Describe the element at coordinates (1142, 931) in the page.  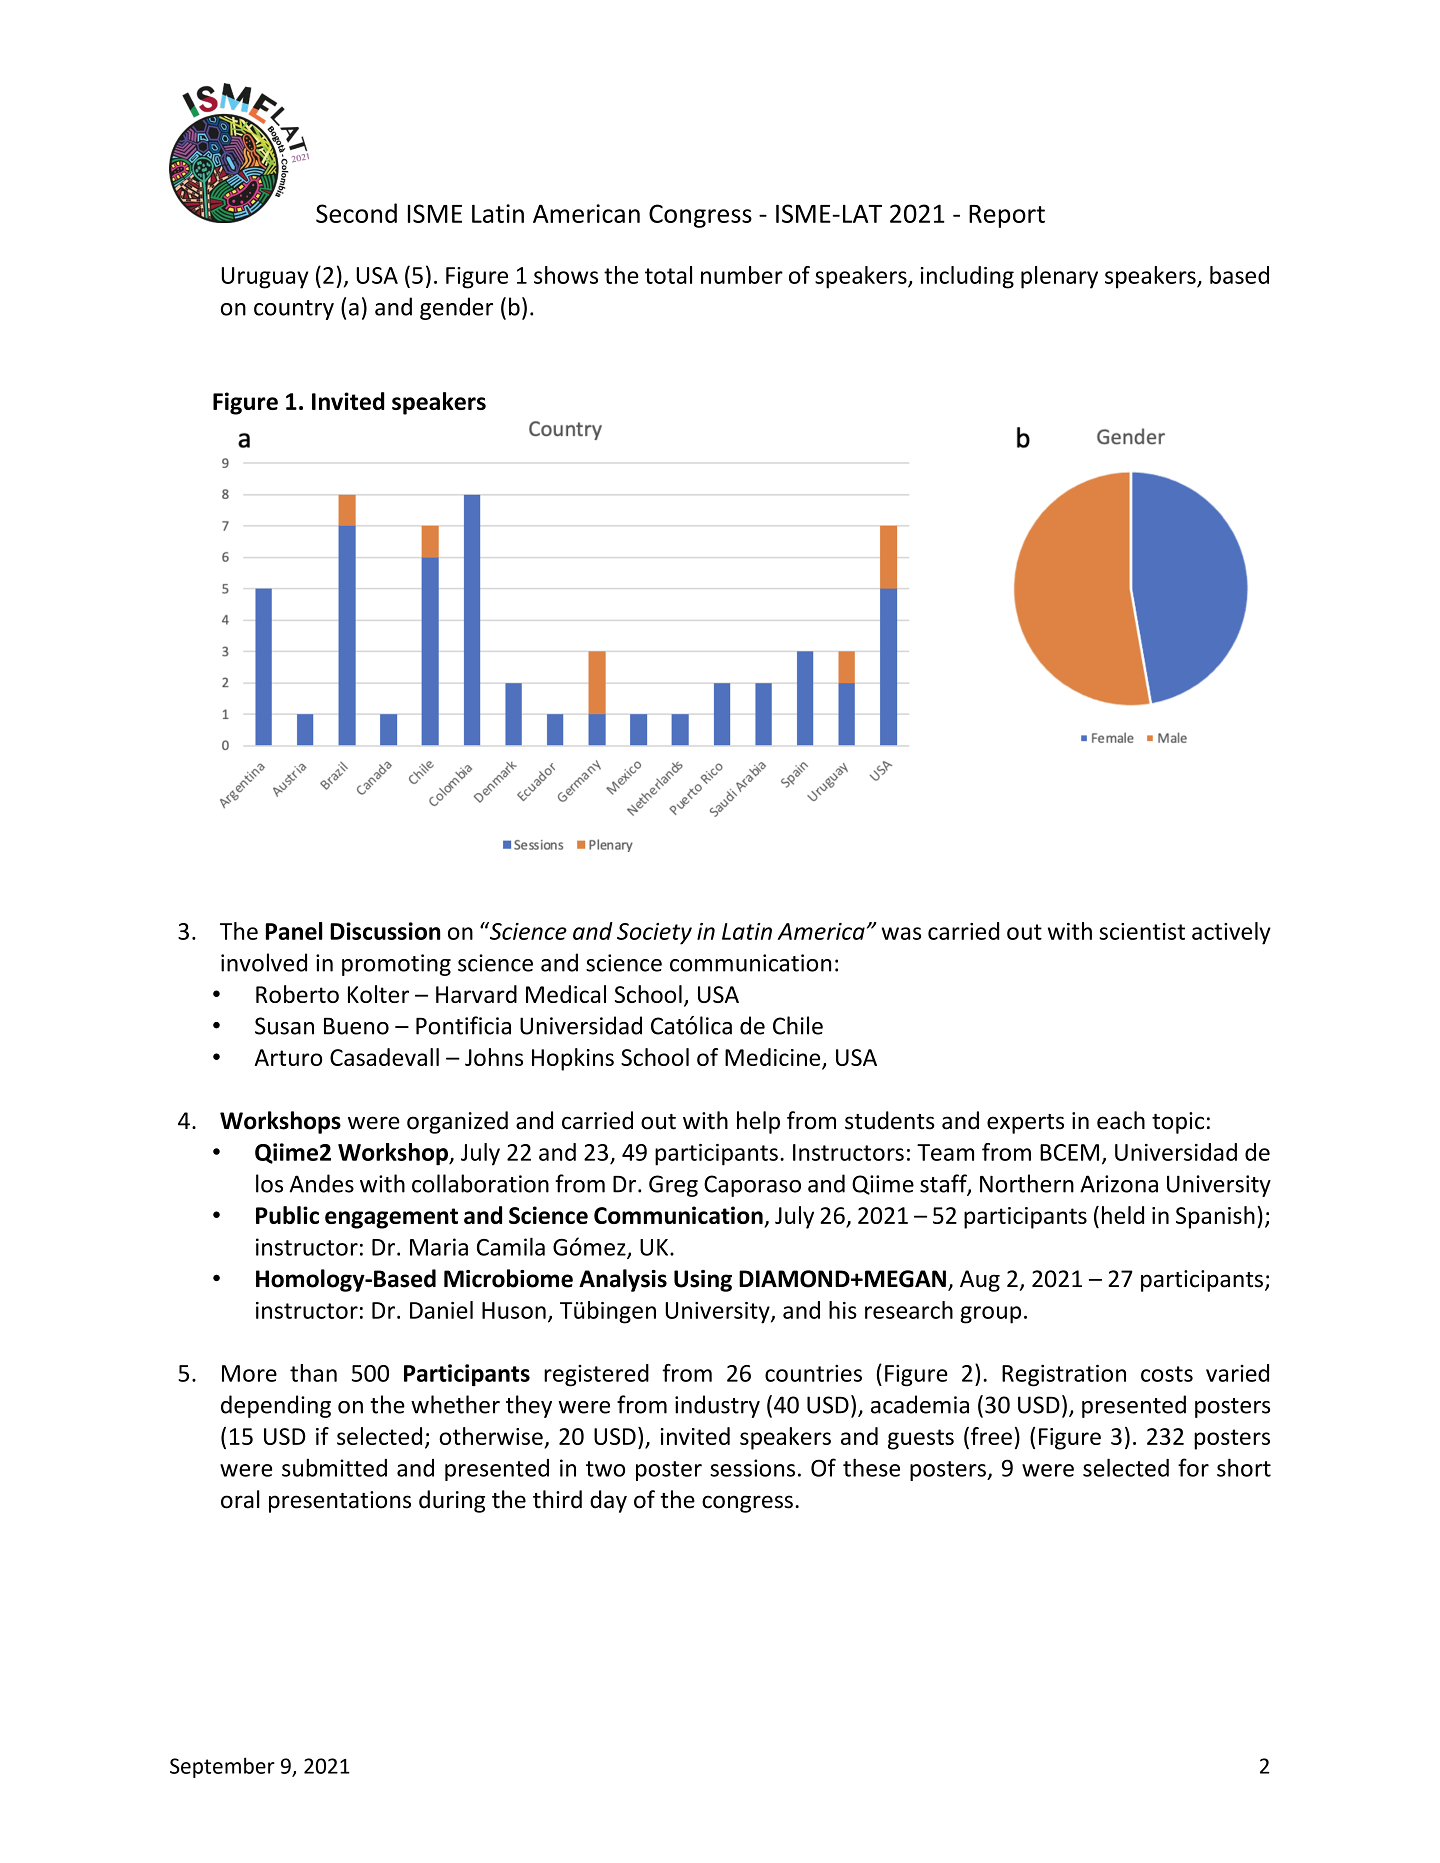
I see `scientist` at that location.
